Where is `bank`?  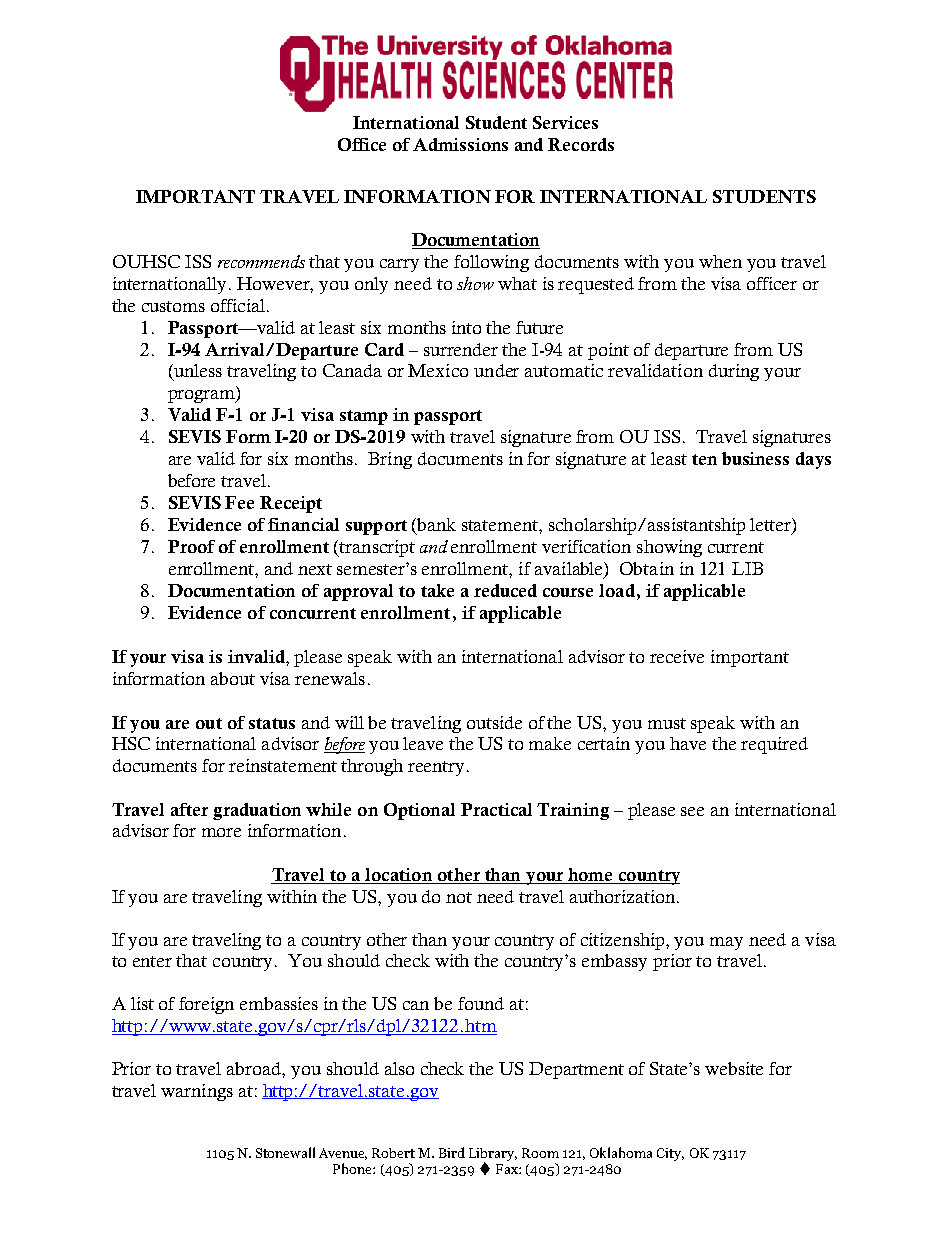 bank is located at coordinates (436, 524).
